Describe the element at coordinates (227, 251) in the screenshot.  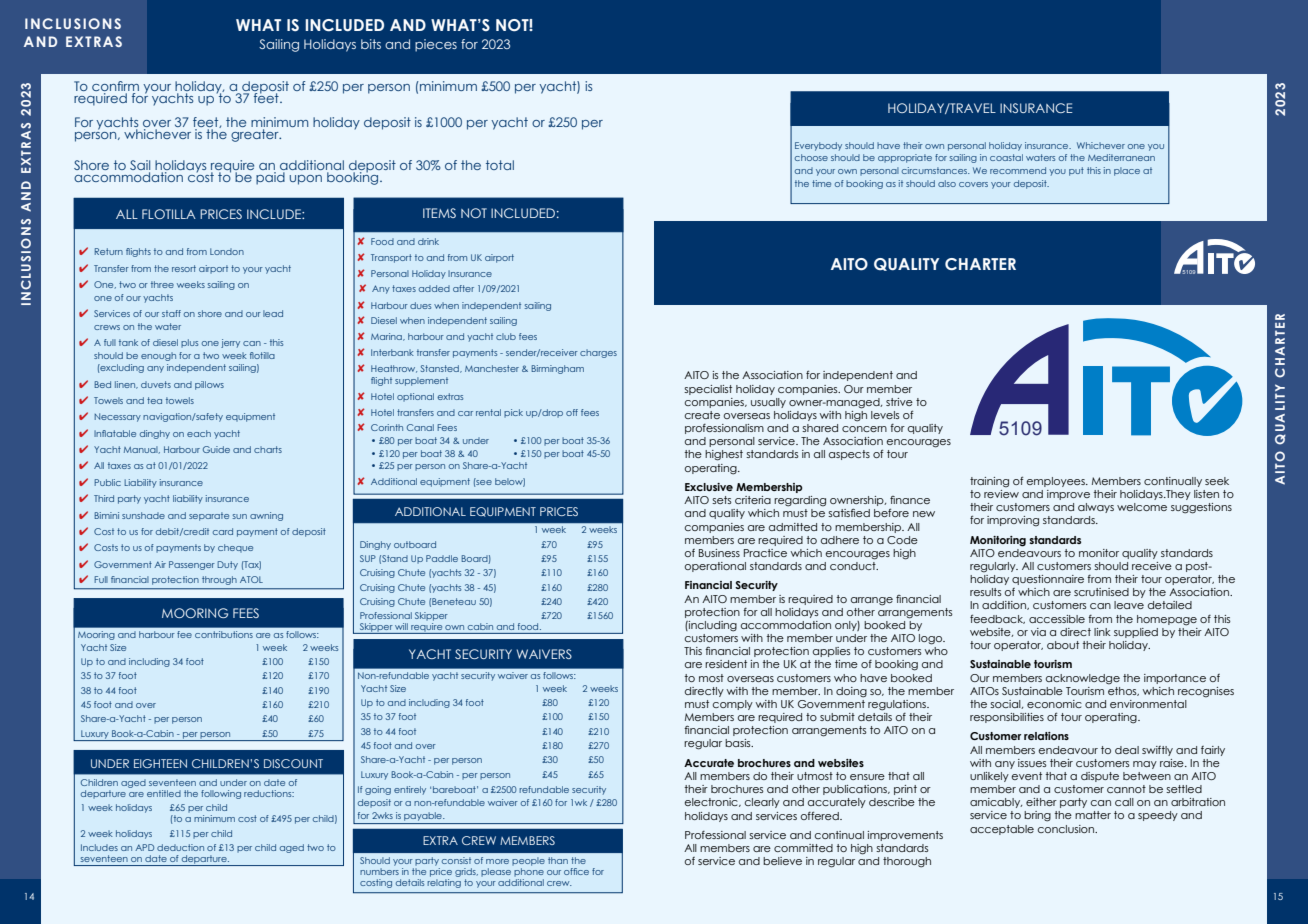
I see `London` at that location.
